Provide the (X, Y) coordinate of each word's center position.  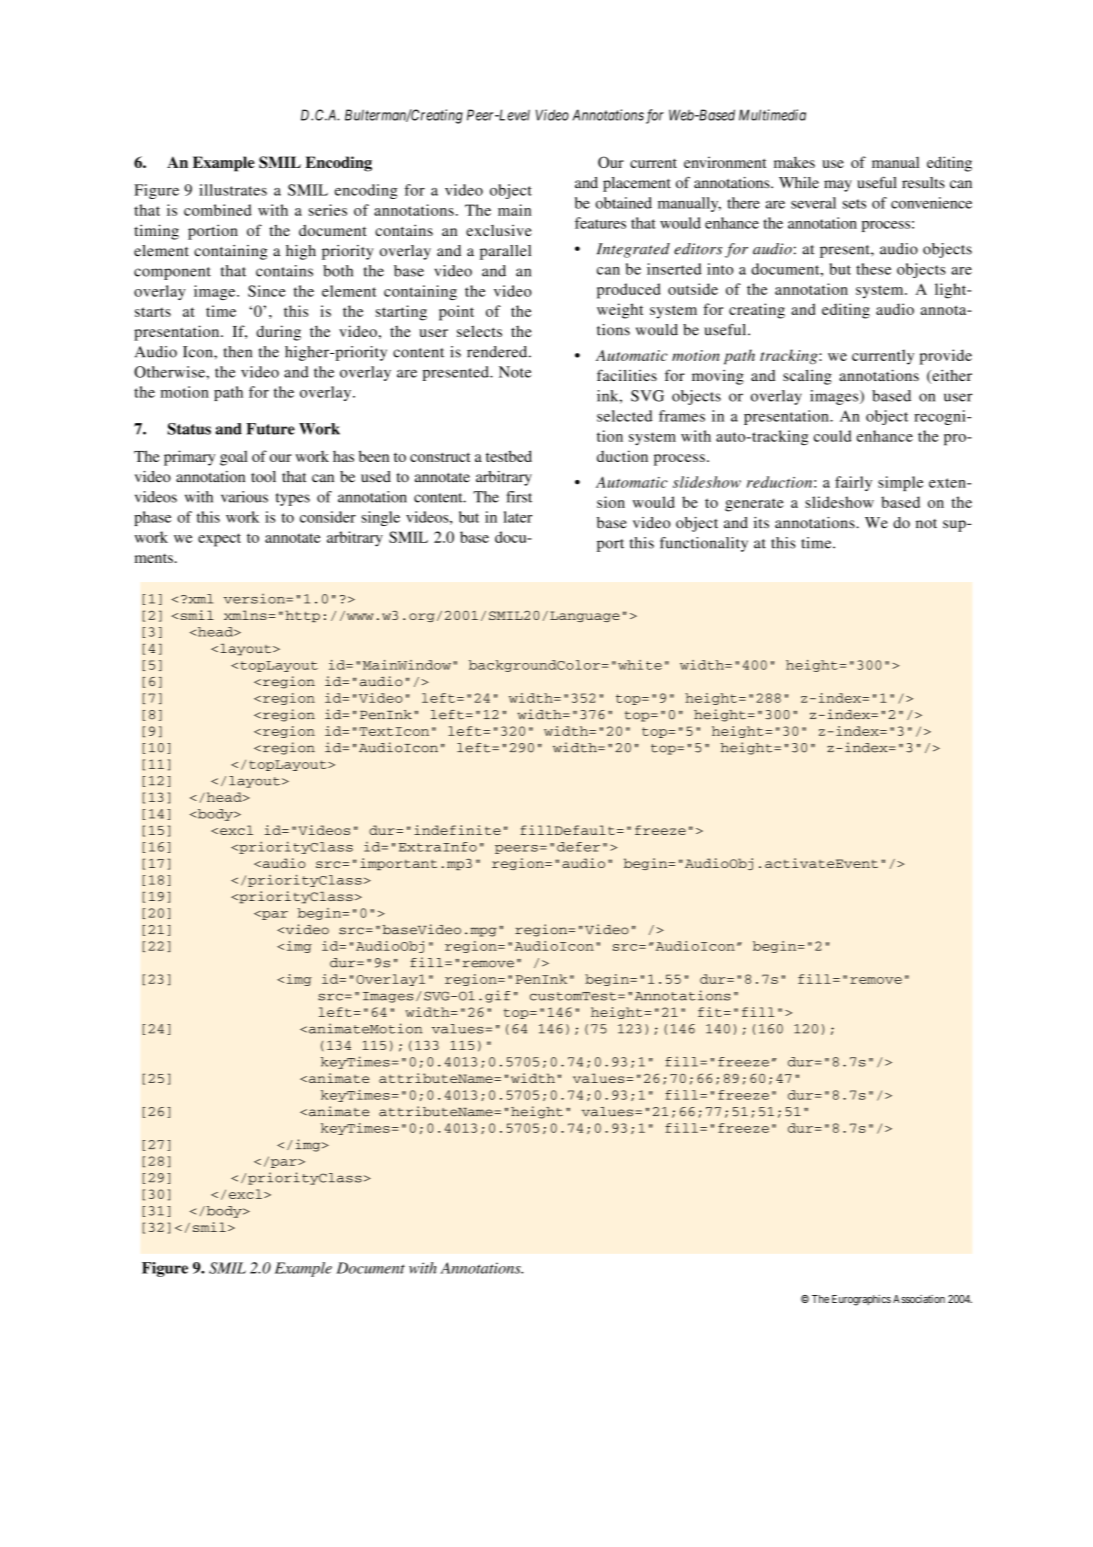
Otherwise (170, 372)
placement (637, 184)
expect (219, 540)
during (278, 333)
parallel (505, 252)
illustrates (233, 190)
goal (234, 458)
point (456, 313)
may (838, 186)
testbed (509, 456)
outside (693, 289)
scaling (807, 377)
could (833, 436)
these (873, 269)
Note (515, 372)
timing (156, 232)
